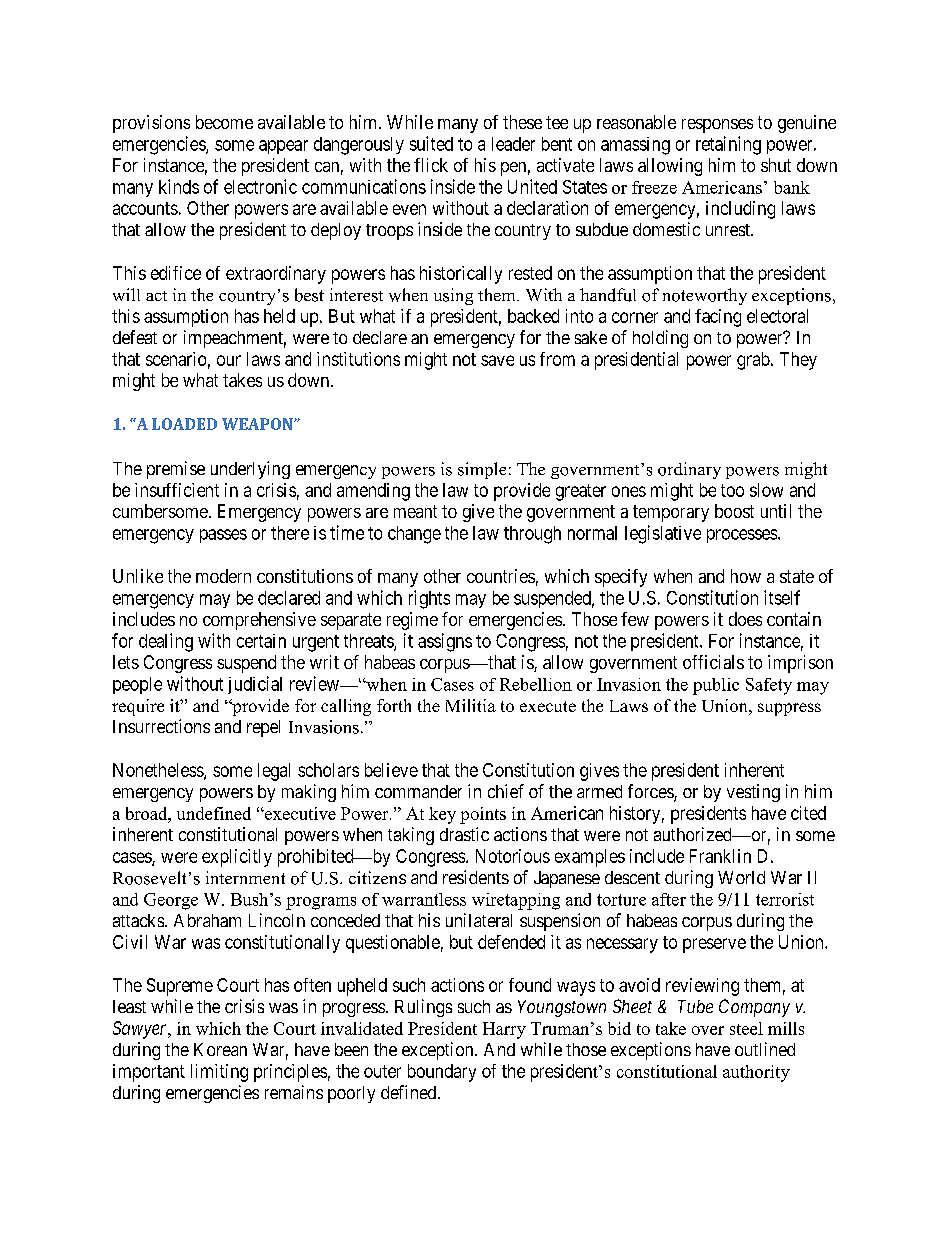  What do you see at coordinates (219, 1073) in the image?
I see `limiting` at bounding box center [219, 1073].
